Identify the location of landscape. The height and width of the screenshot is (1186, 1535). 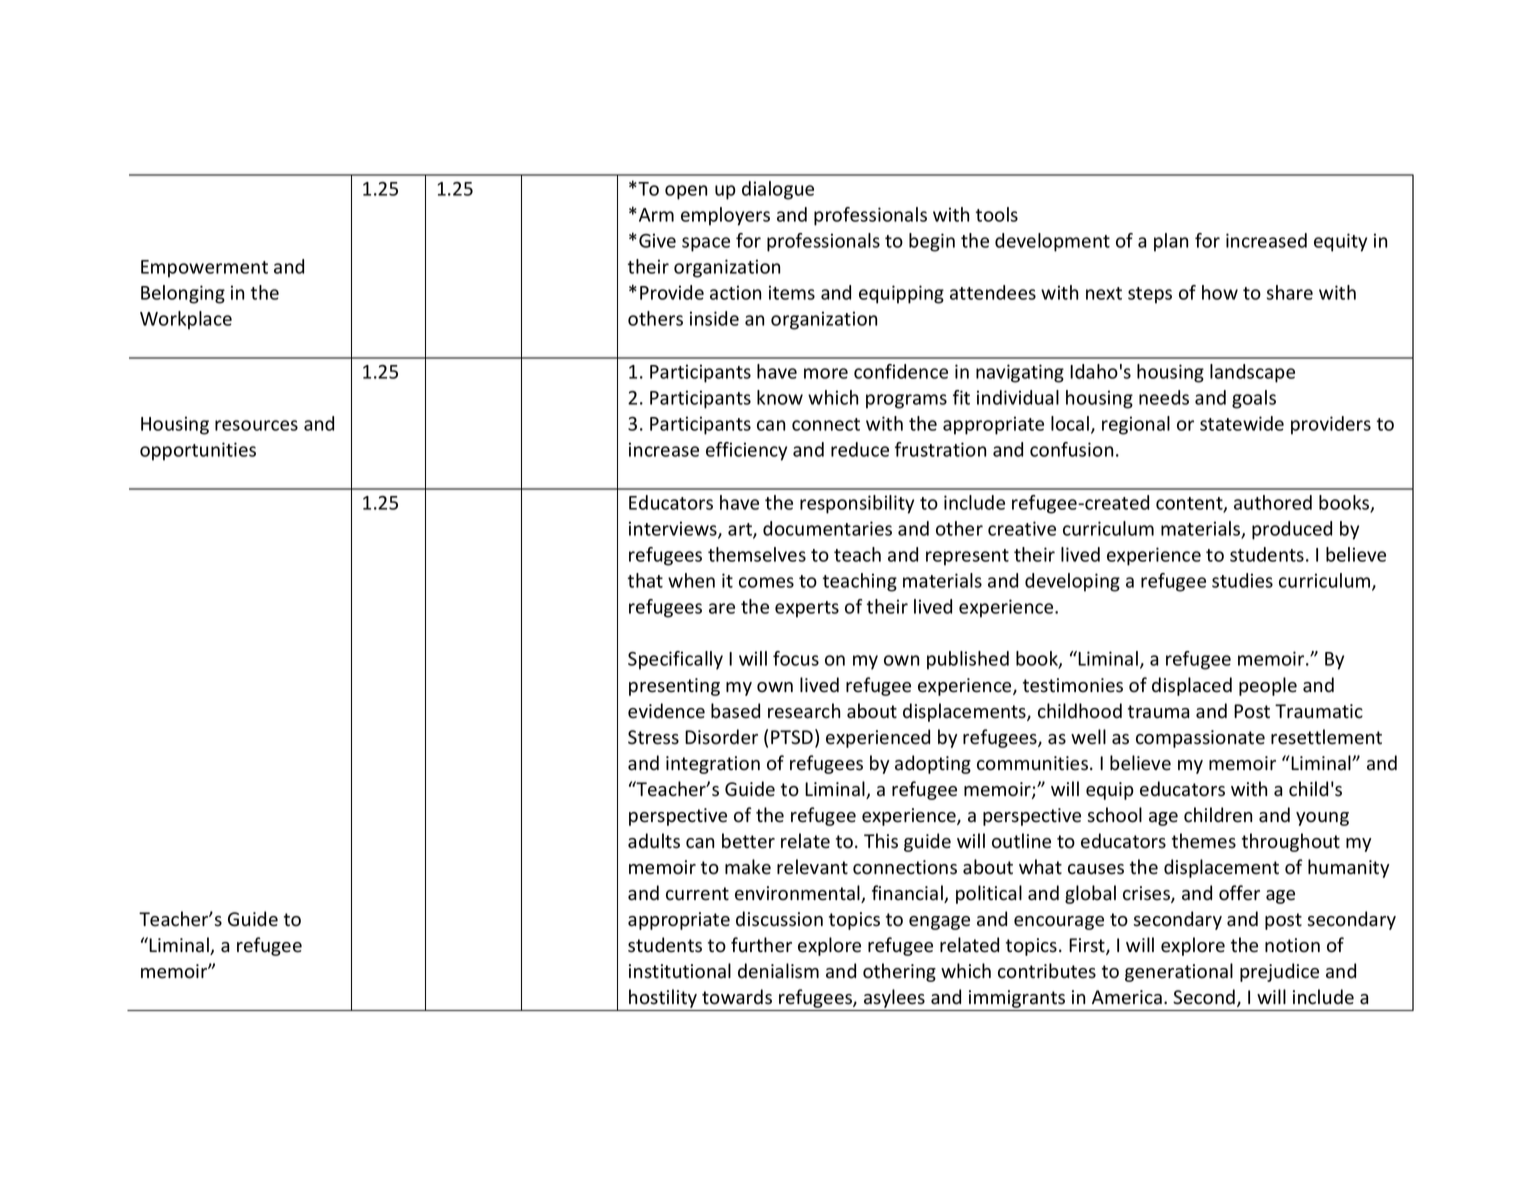
(1252, 373).
